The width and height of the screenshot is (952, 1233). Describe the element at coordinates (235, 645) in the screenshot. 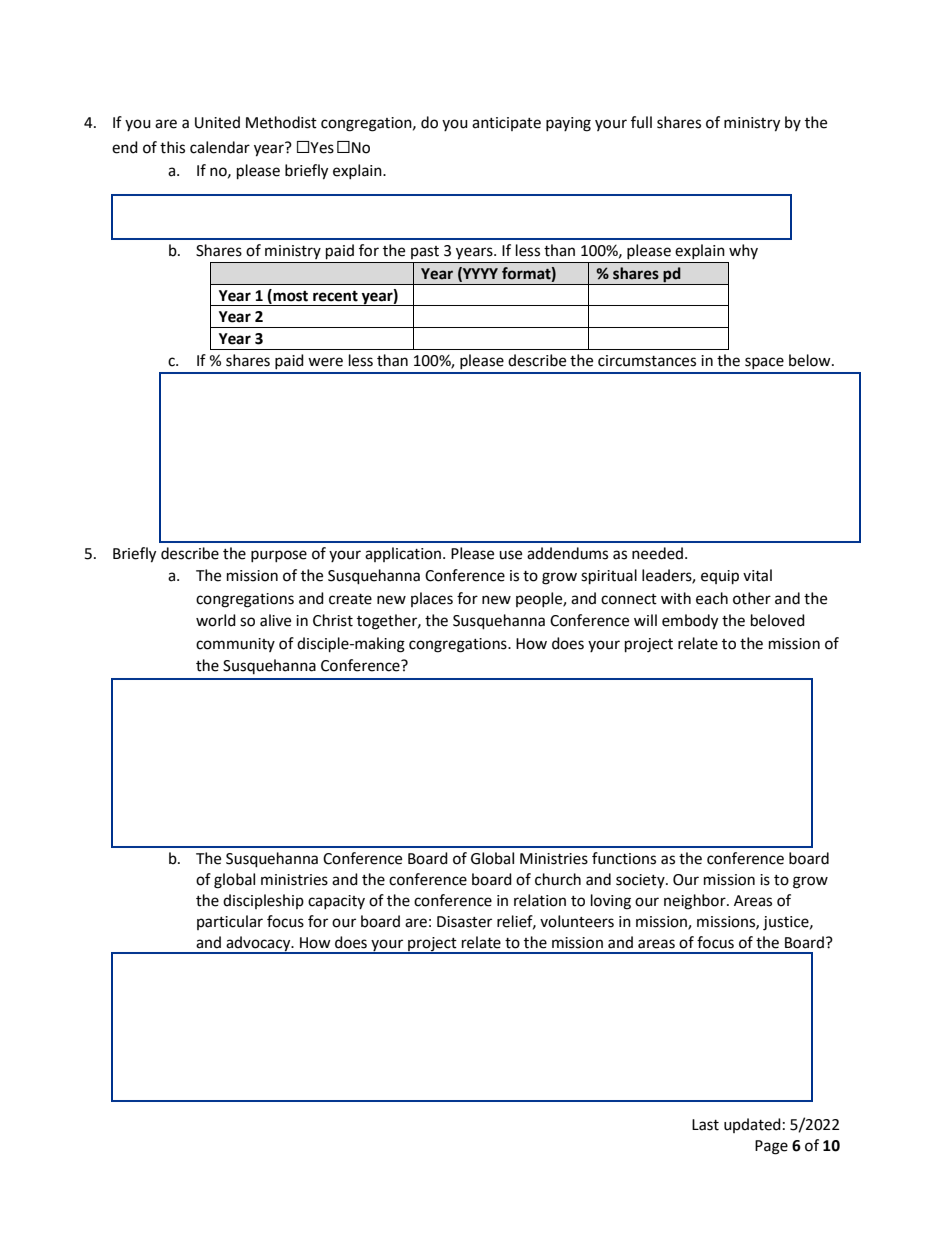

I see `community` at that location.
